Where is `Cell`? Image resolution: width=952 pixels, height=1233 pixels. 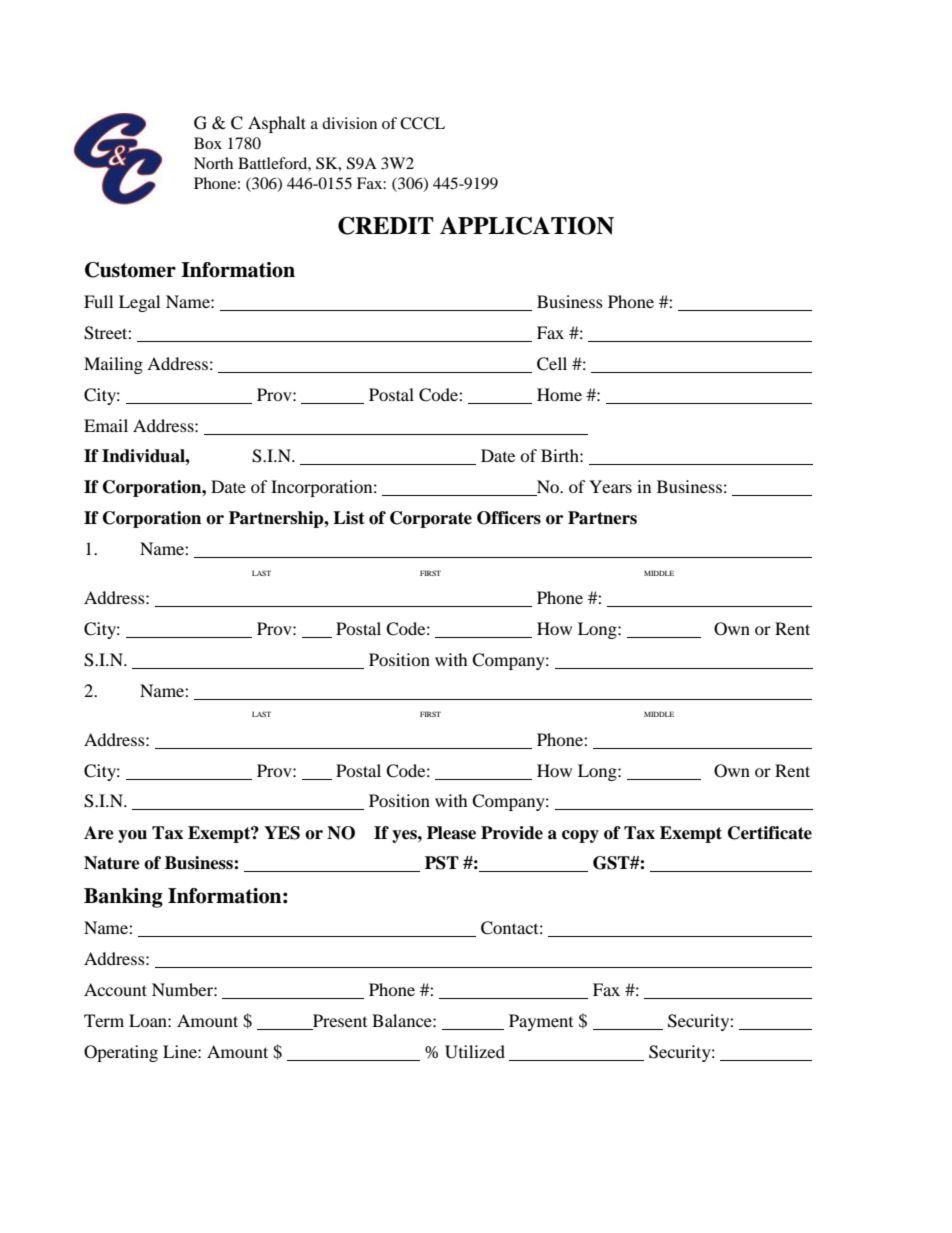 Cell is located at coordinates (552, 364).
